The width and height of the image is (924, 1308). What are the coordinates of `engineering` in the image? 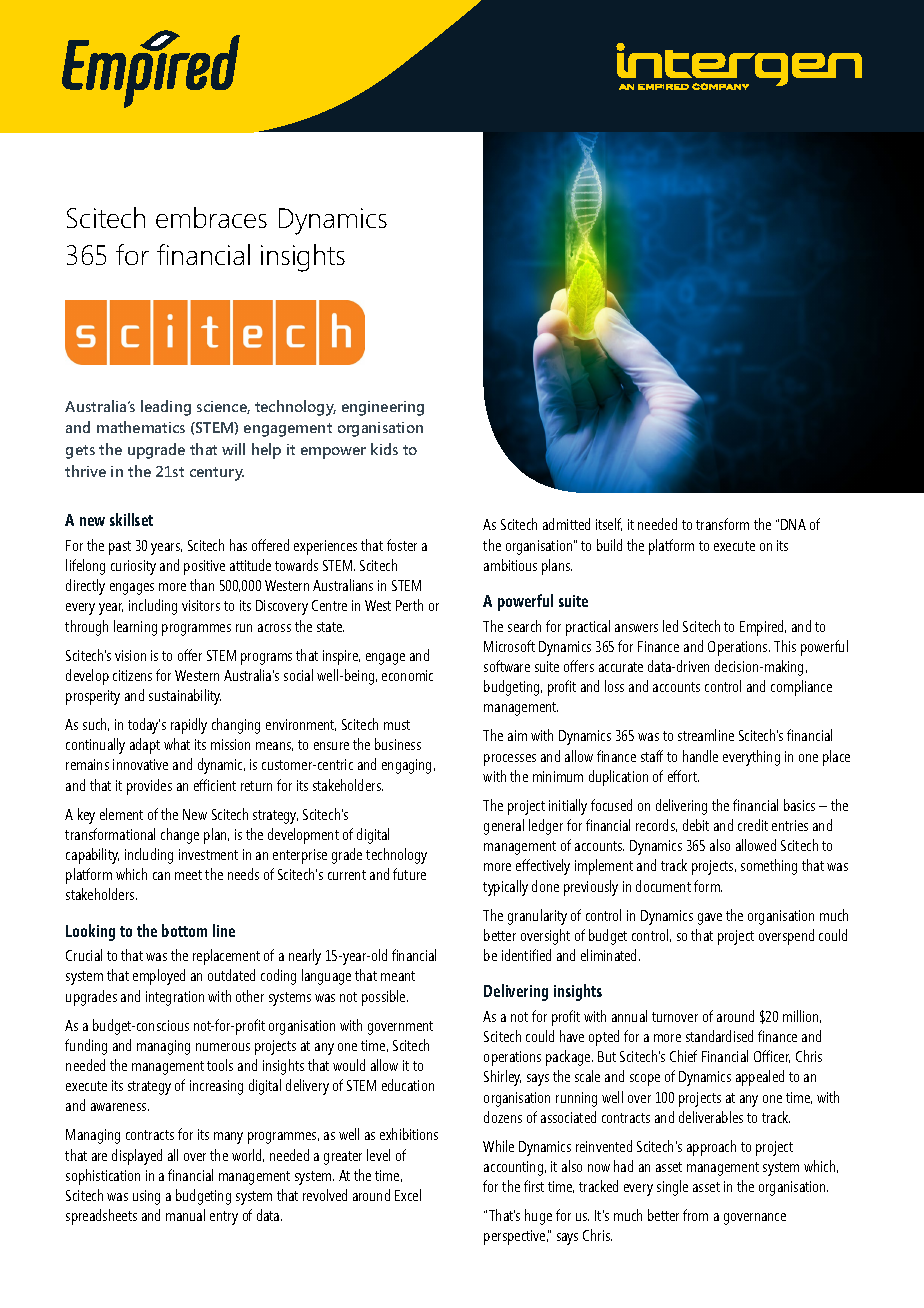 It's located at (383, 408).
